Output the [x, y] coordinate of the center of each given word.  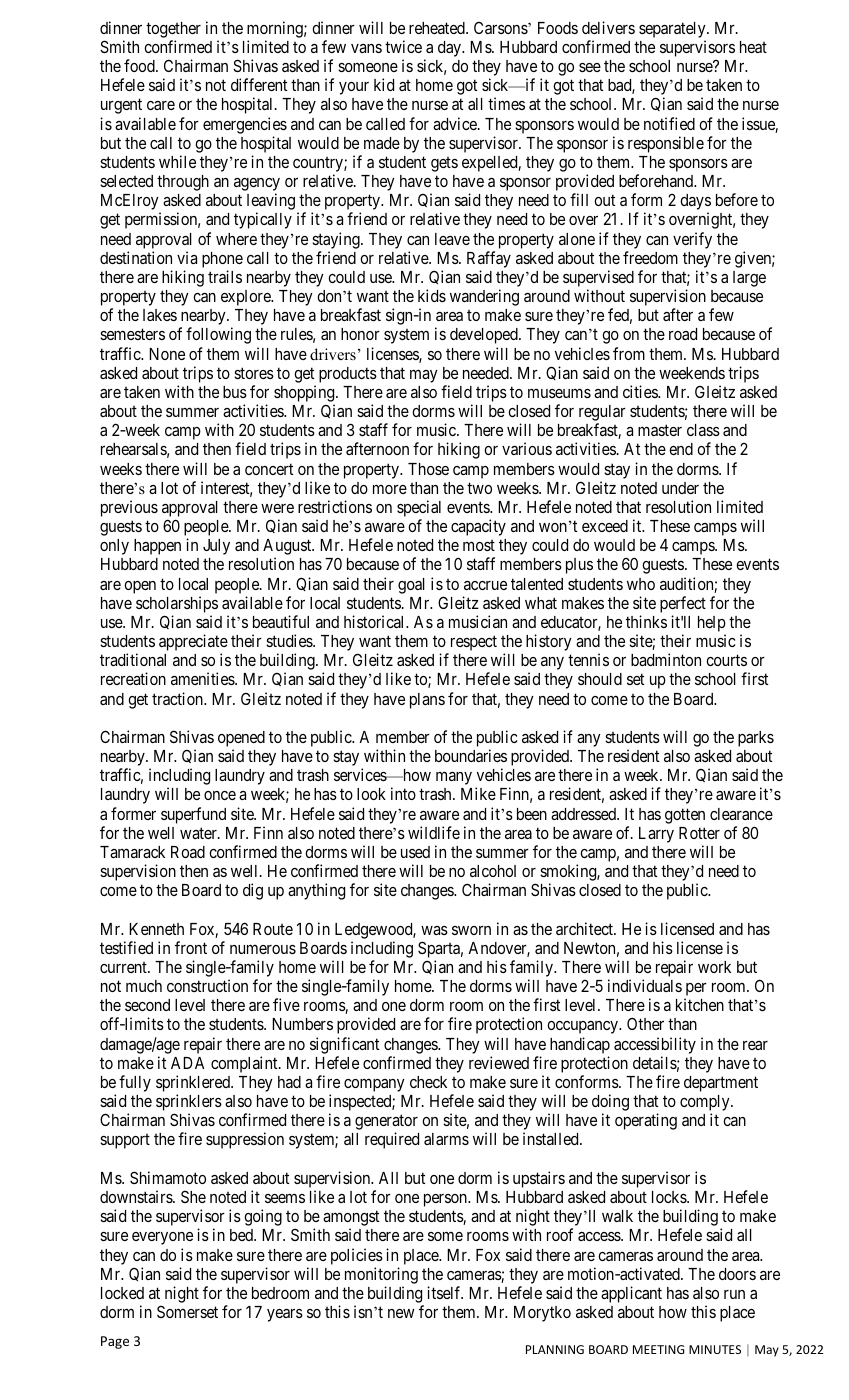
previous [129, 508]
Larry [656, 835]
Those [428, 469]
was [434, 930]
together [173, 30]
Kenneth [156, 929]
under [680, 488]
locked [122, 1293]
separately [673, 30]
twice [403, 46]
